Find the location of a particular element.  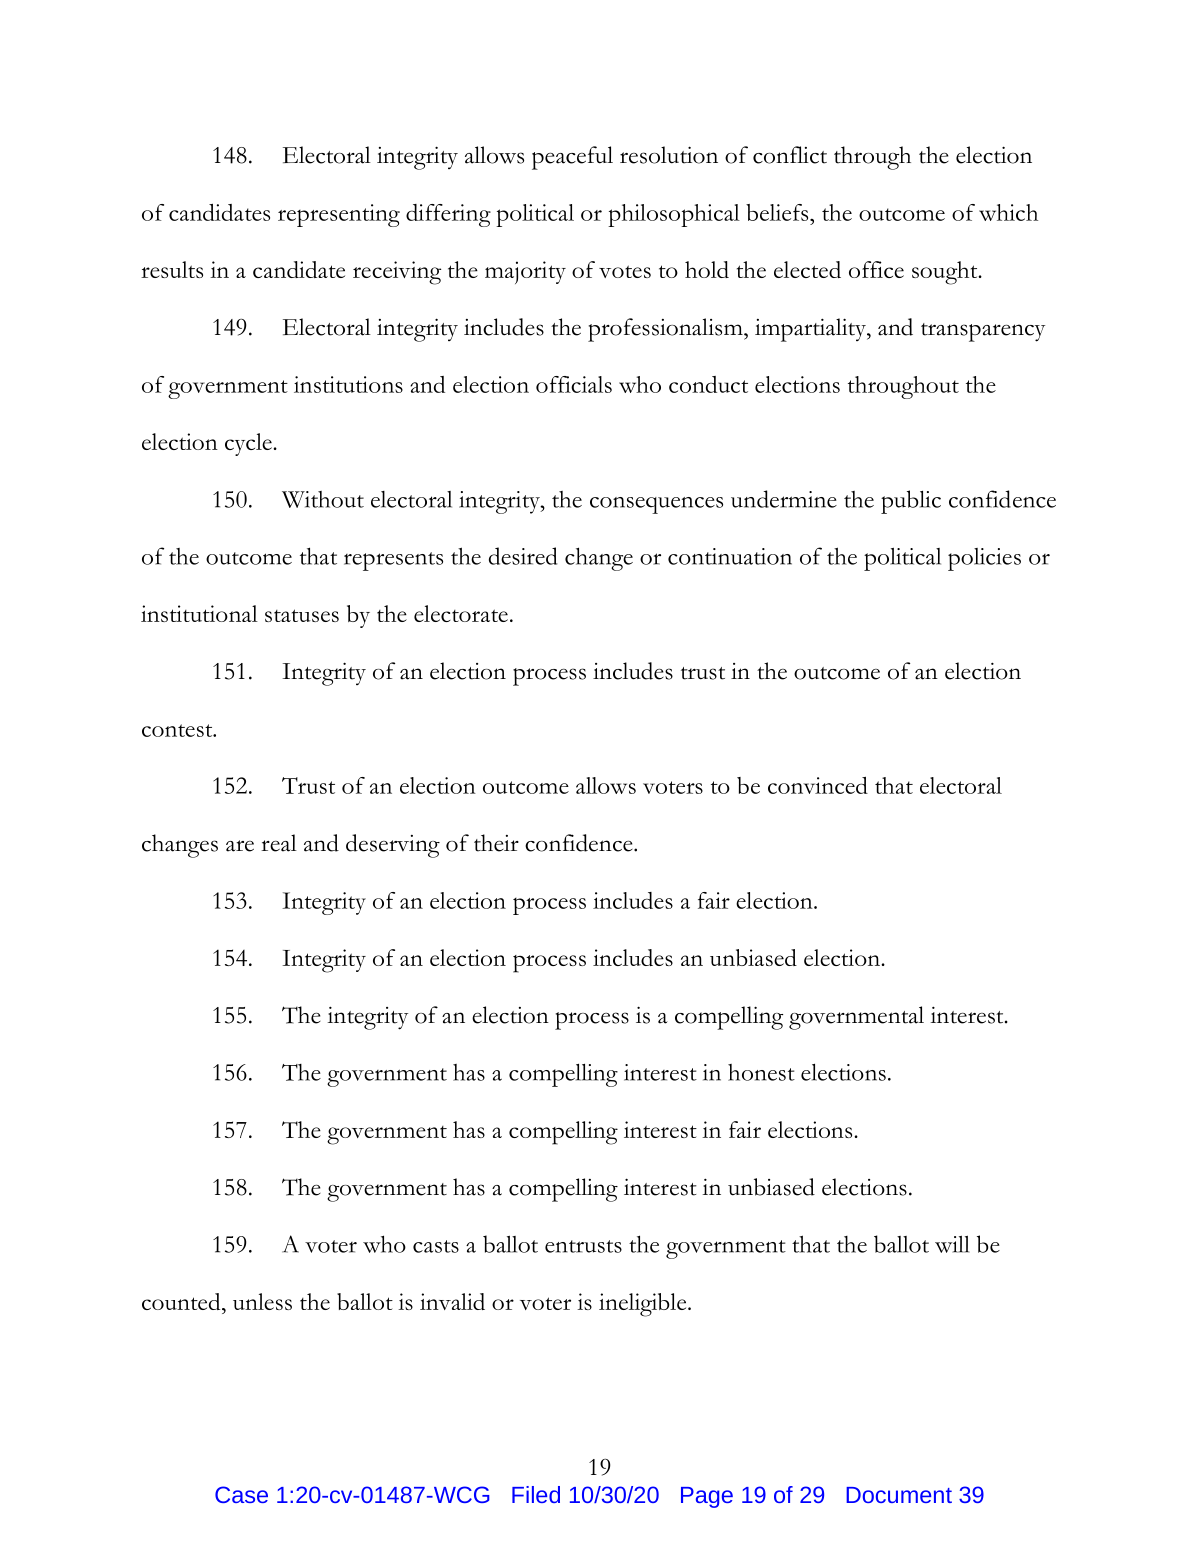

office is located at coordinates (876, 269).
